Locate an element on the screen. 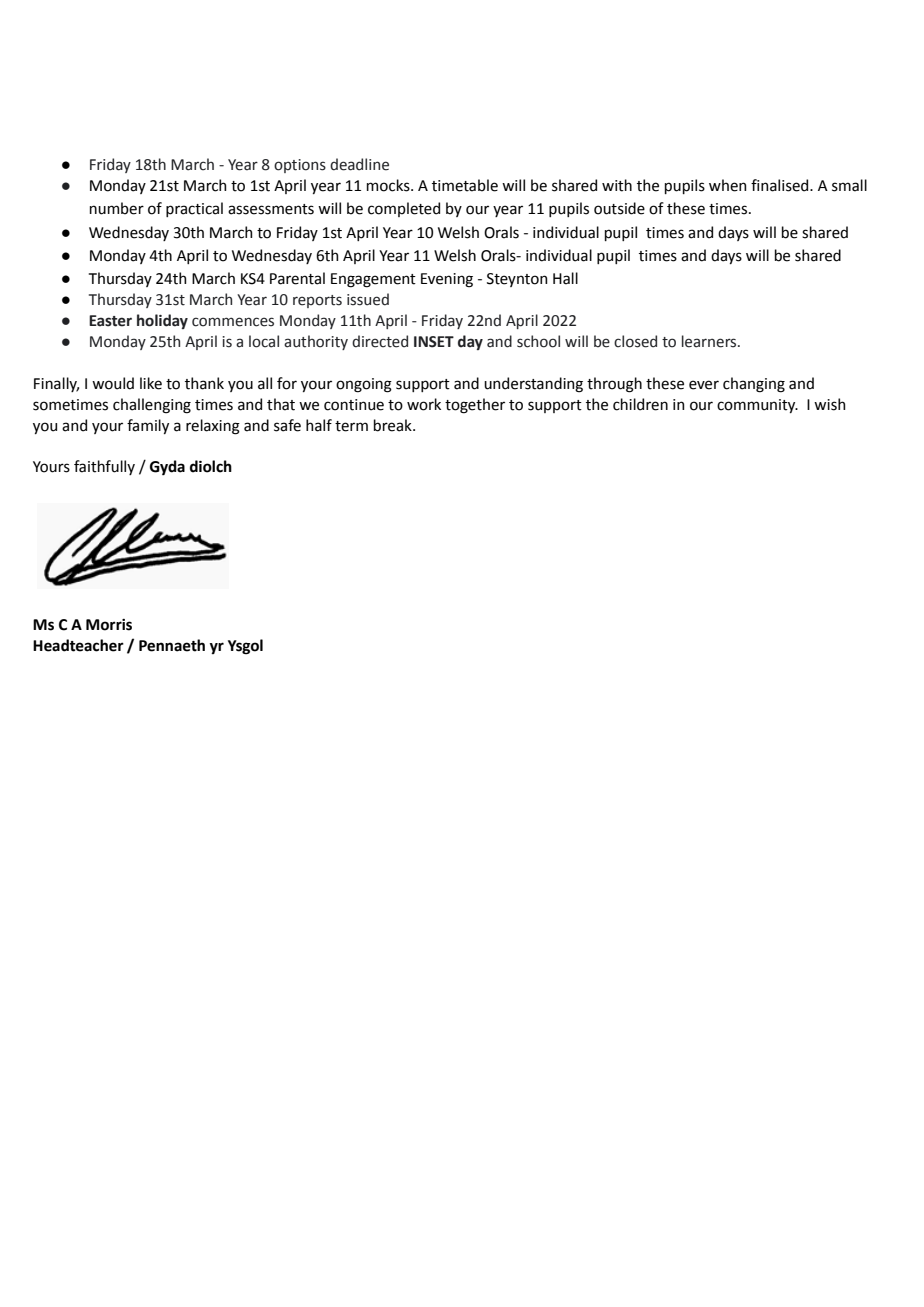 The image size is (924, 1307). Morris is located at coordinates (109, 625).
